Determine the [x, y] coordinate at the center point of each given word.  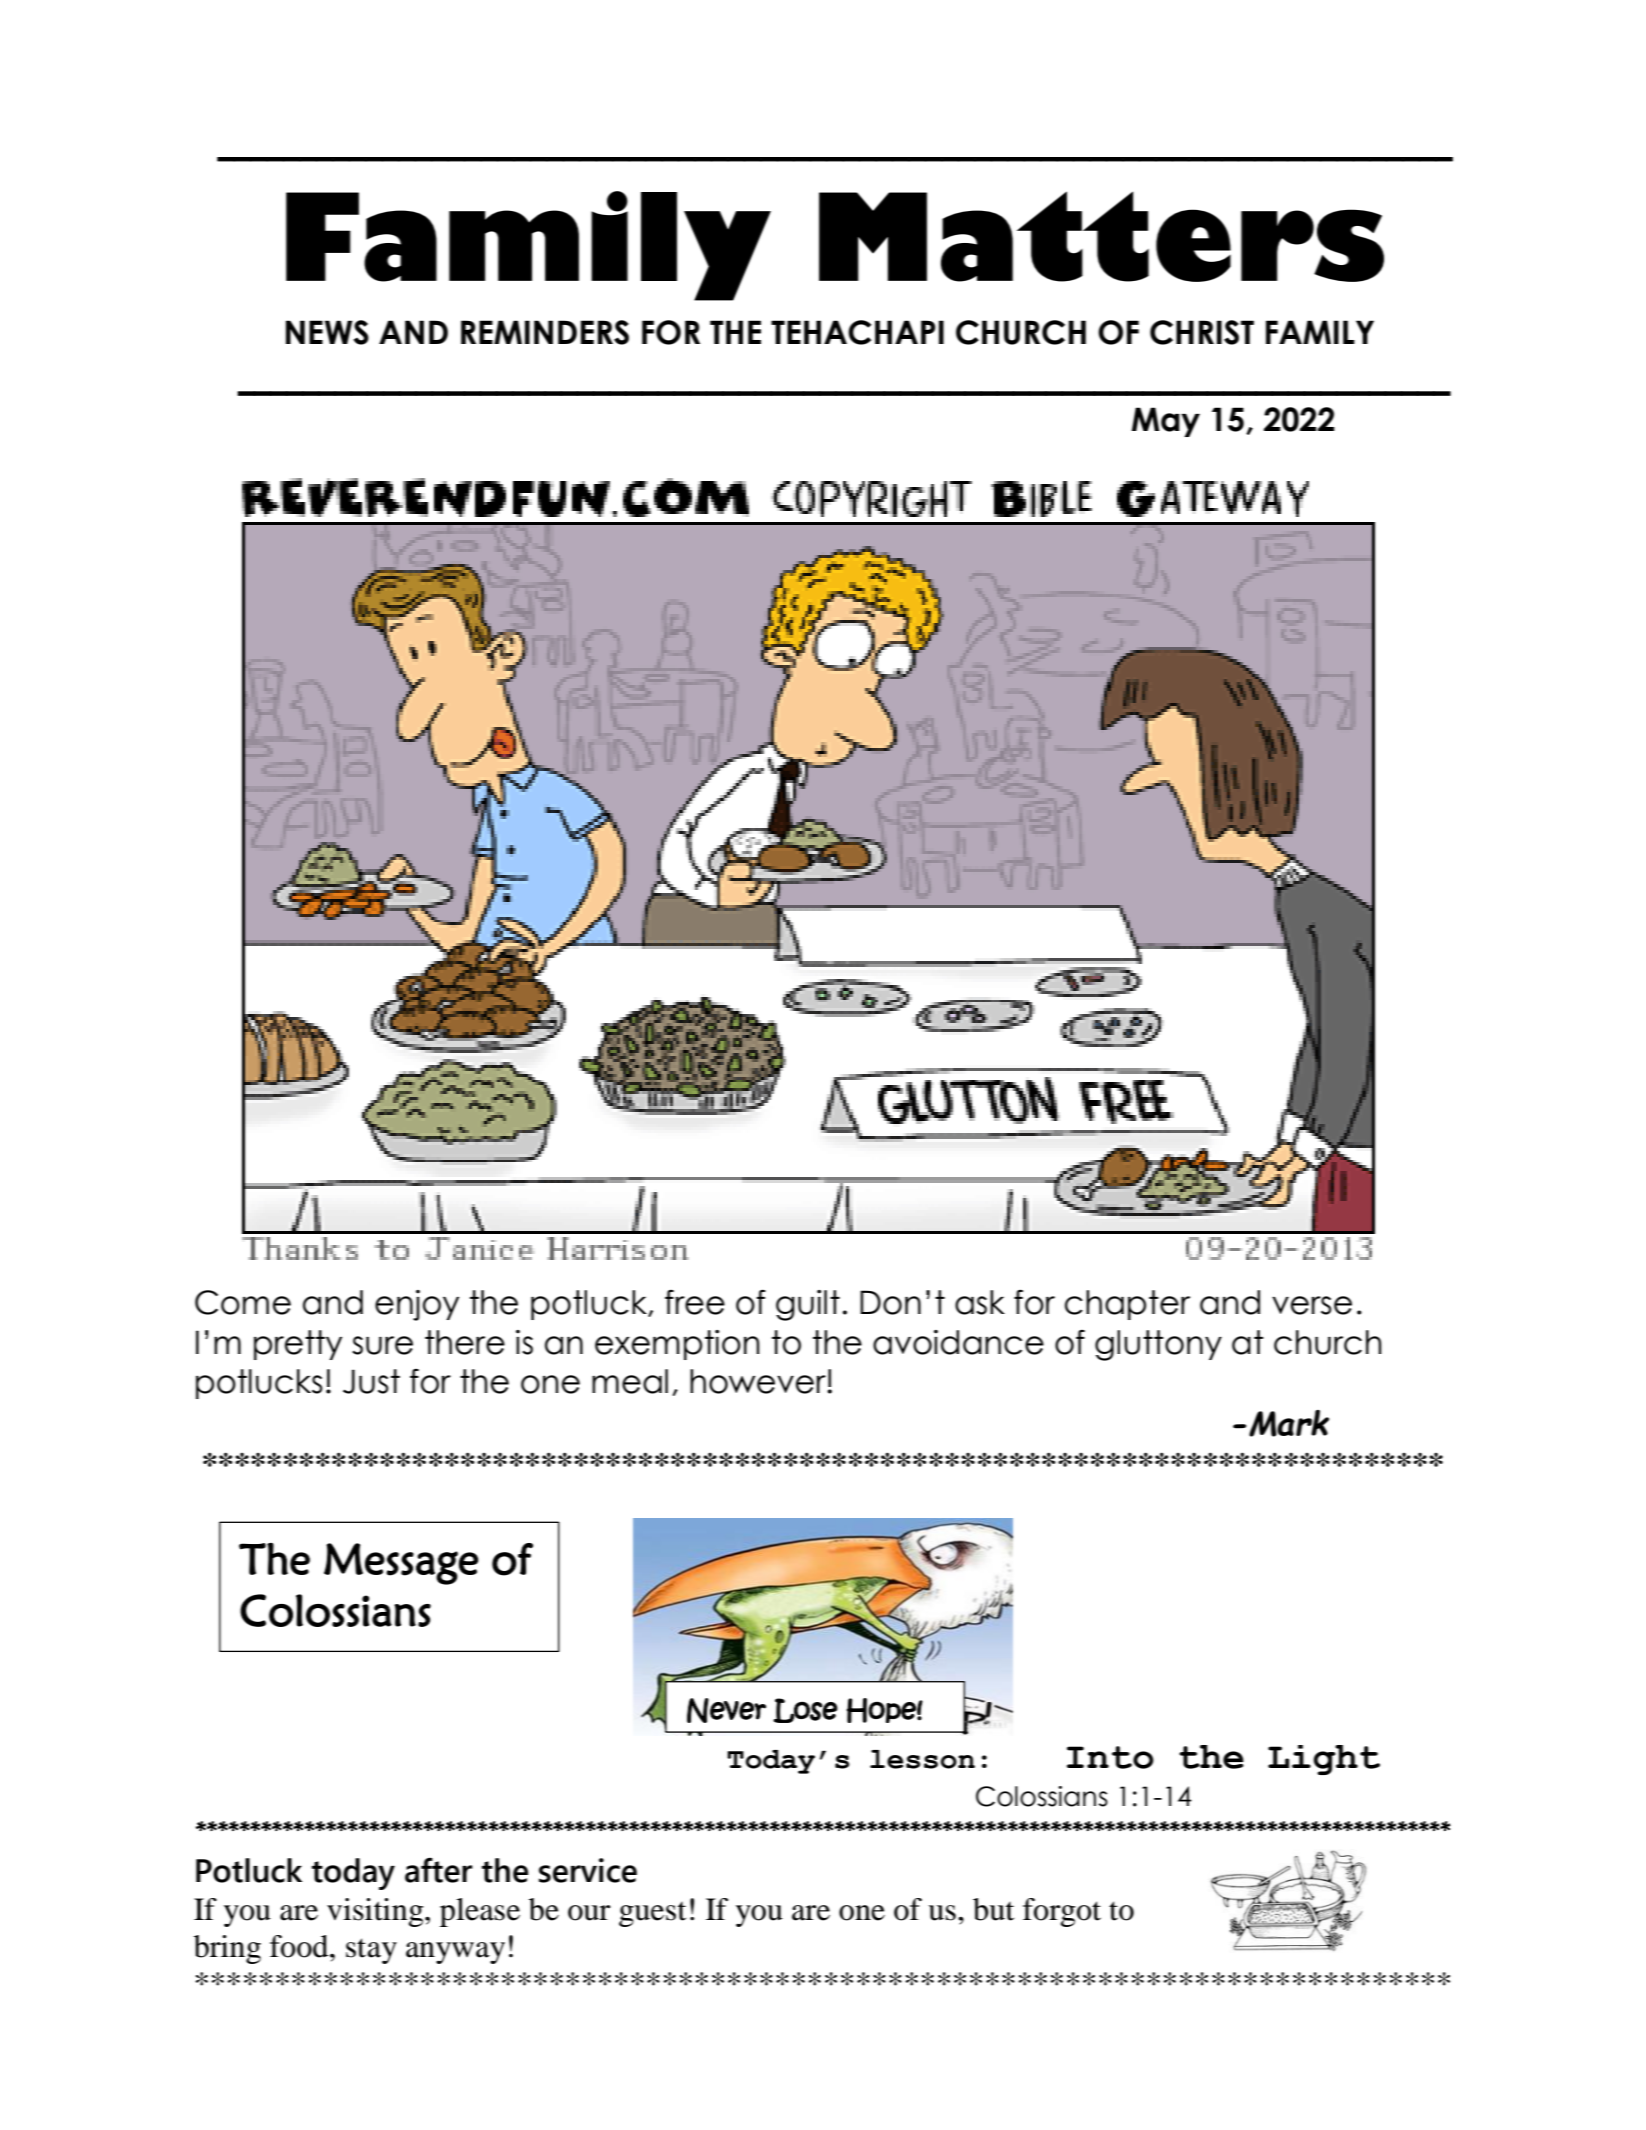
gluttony [1158, 1345]
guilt [808, 1305]
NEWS [327, 332]
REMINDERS [545, 332]
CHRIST [1202, 332]
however [759, 1381]
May [1166, 422]
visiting [376, 1912]
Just [371, 1381]
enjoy [417, 1305]
